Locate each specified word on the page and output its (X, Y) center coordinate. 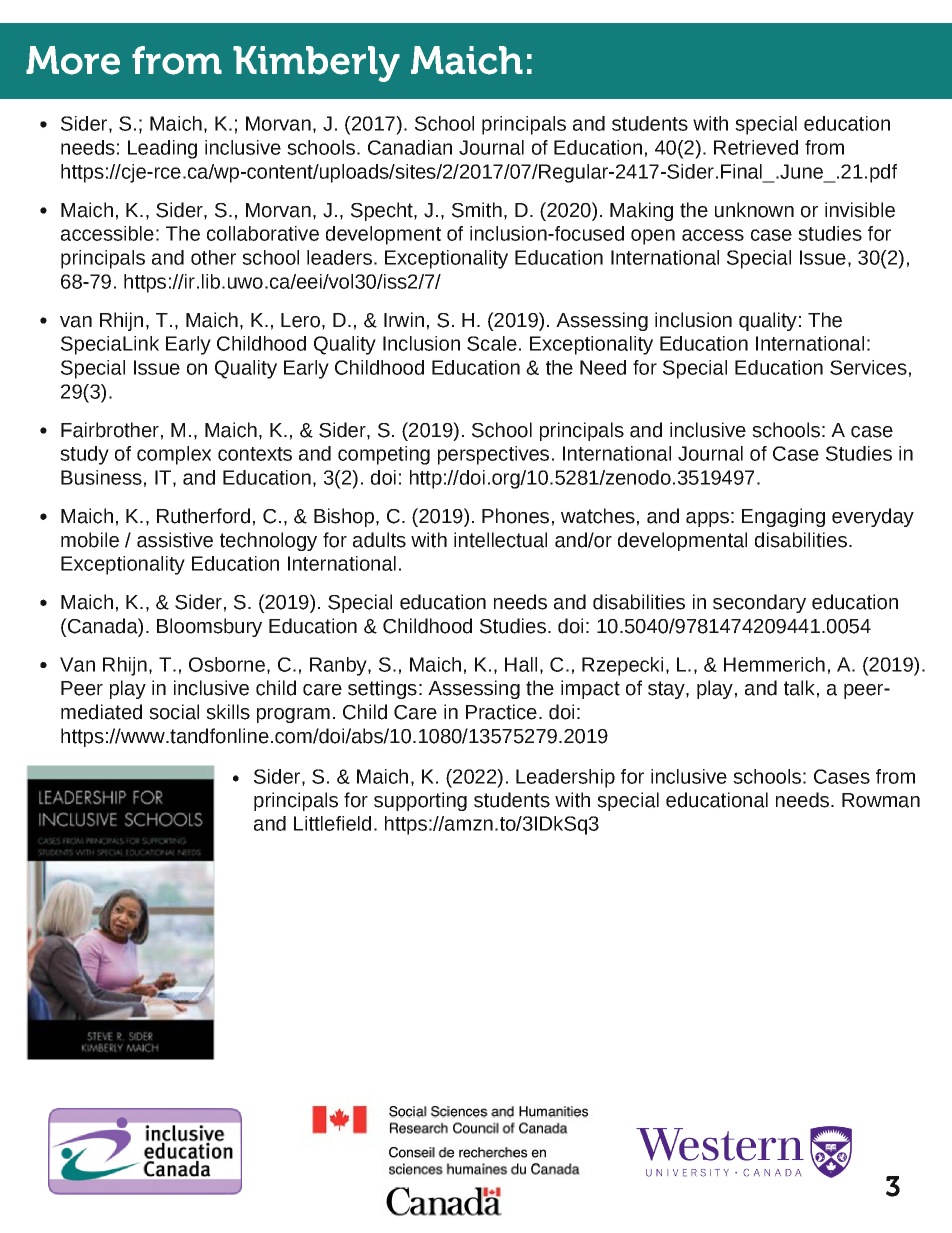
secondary (759, 603)
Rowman (881, 800)
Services (868, 367)
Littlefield (332, 823)
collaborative (263, 233)
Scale (492, 343)
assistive (175, 540)
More (73, 60)
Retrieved (756, 147)
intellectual (500, 540)
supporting (420, 801)
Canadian (410, 147)
